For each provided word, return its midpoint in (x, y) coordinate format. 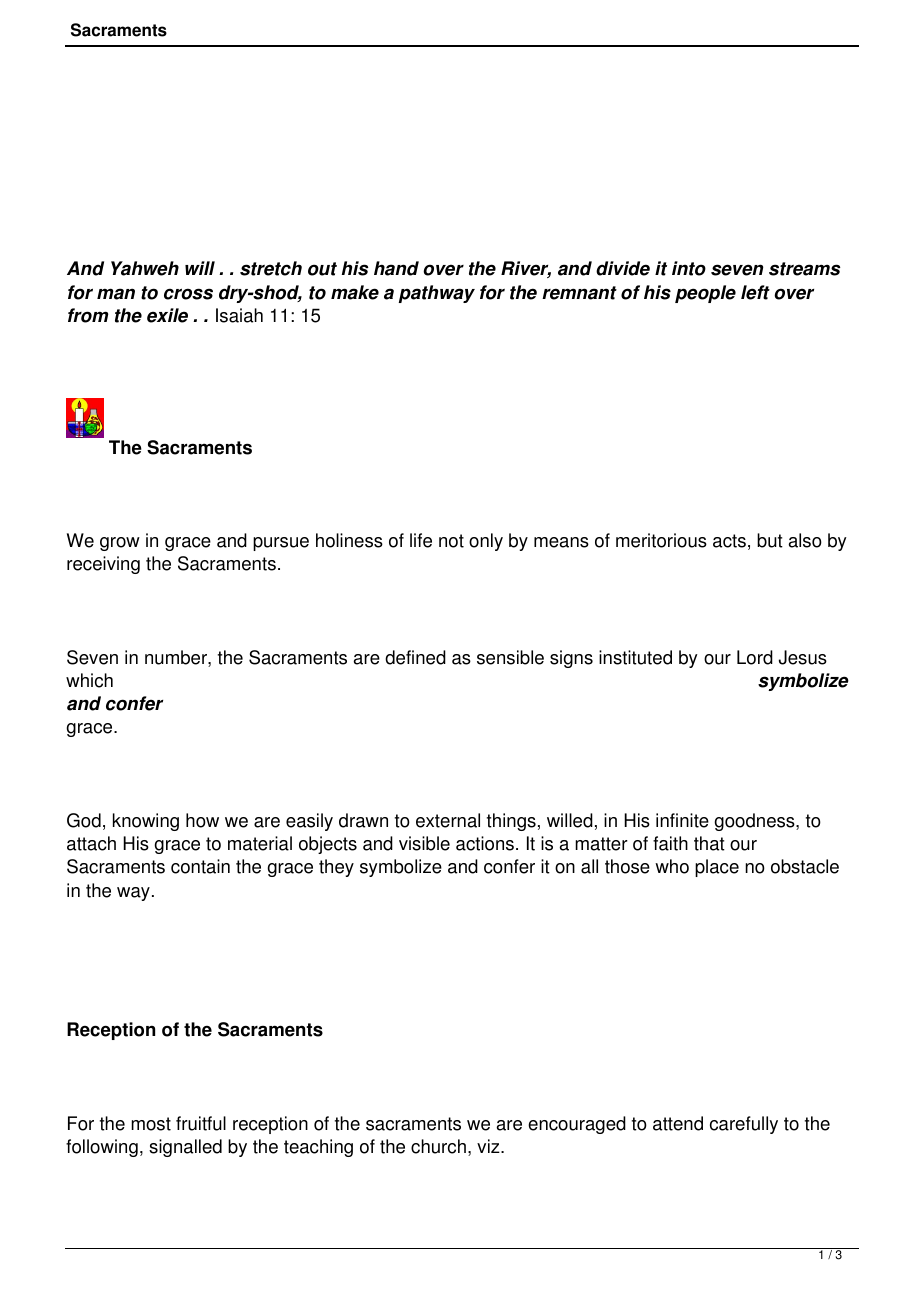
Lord (755, 657)
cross (188, 294)
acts (729, 541)
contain (200, 866)
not (451, 541)
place (717, 868)
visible (424, 843)
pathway (437, 294)
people (705, 294)
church (438, 1146)
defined (415, 657)
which (89, 680)
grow (120, 544)
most (151, 1124)
